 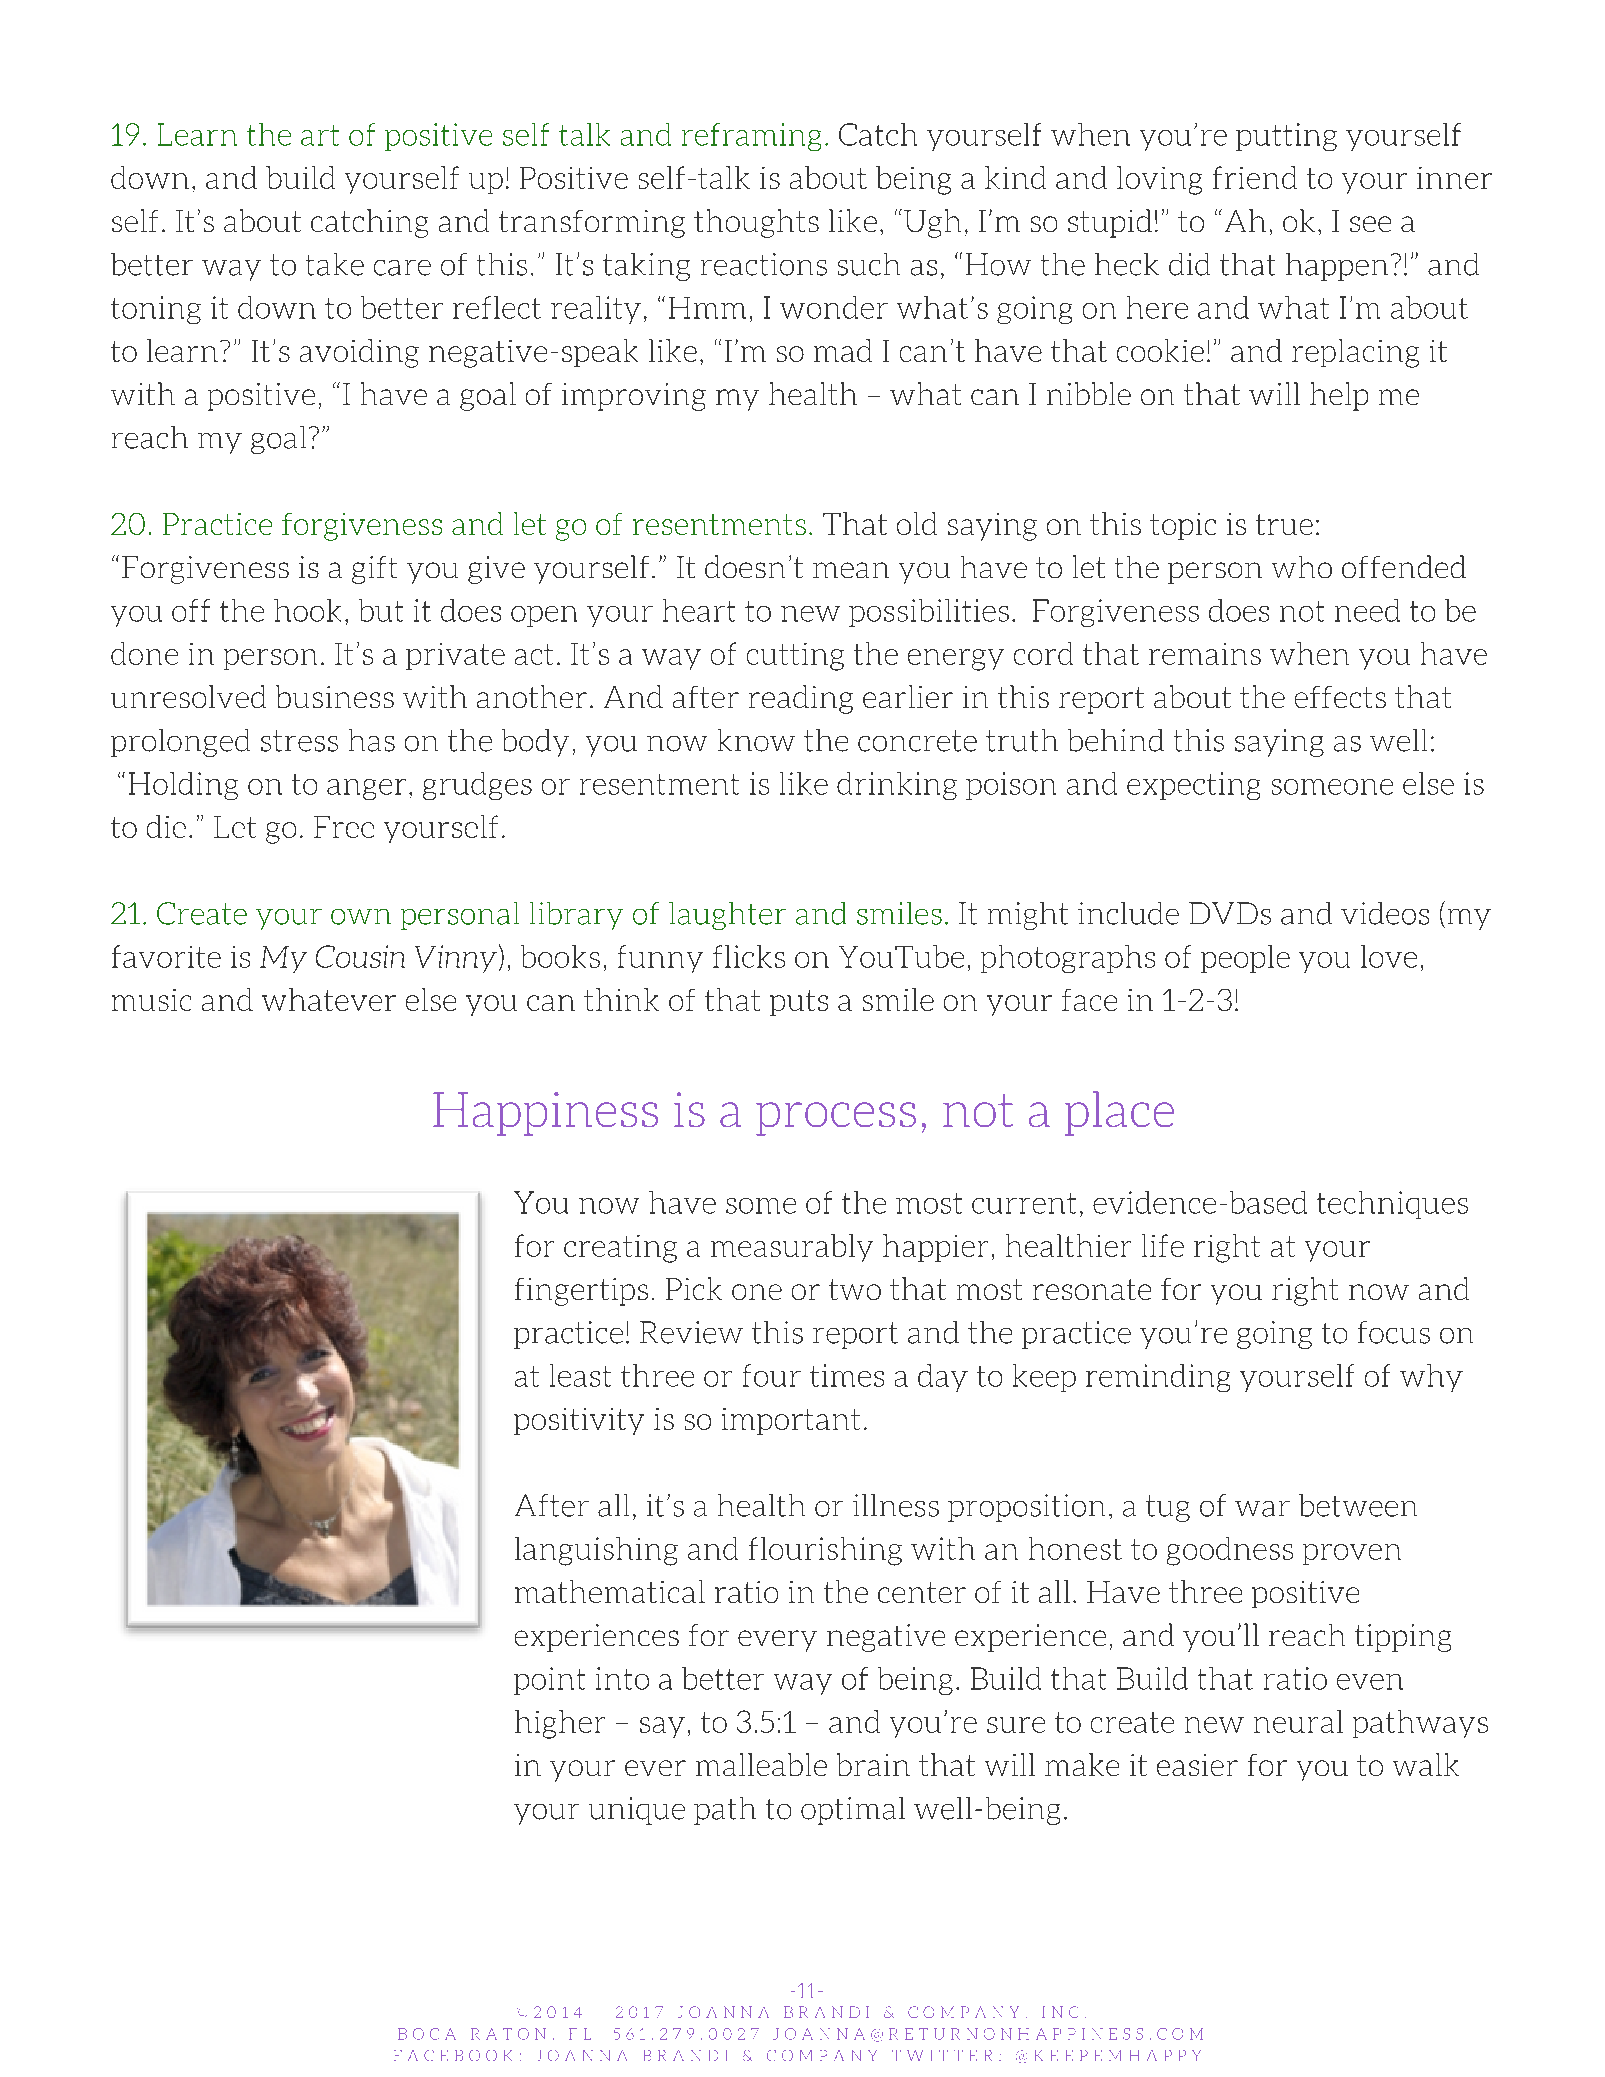 I want to click on friend, so click(x=1255, y=177).
